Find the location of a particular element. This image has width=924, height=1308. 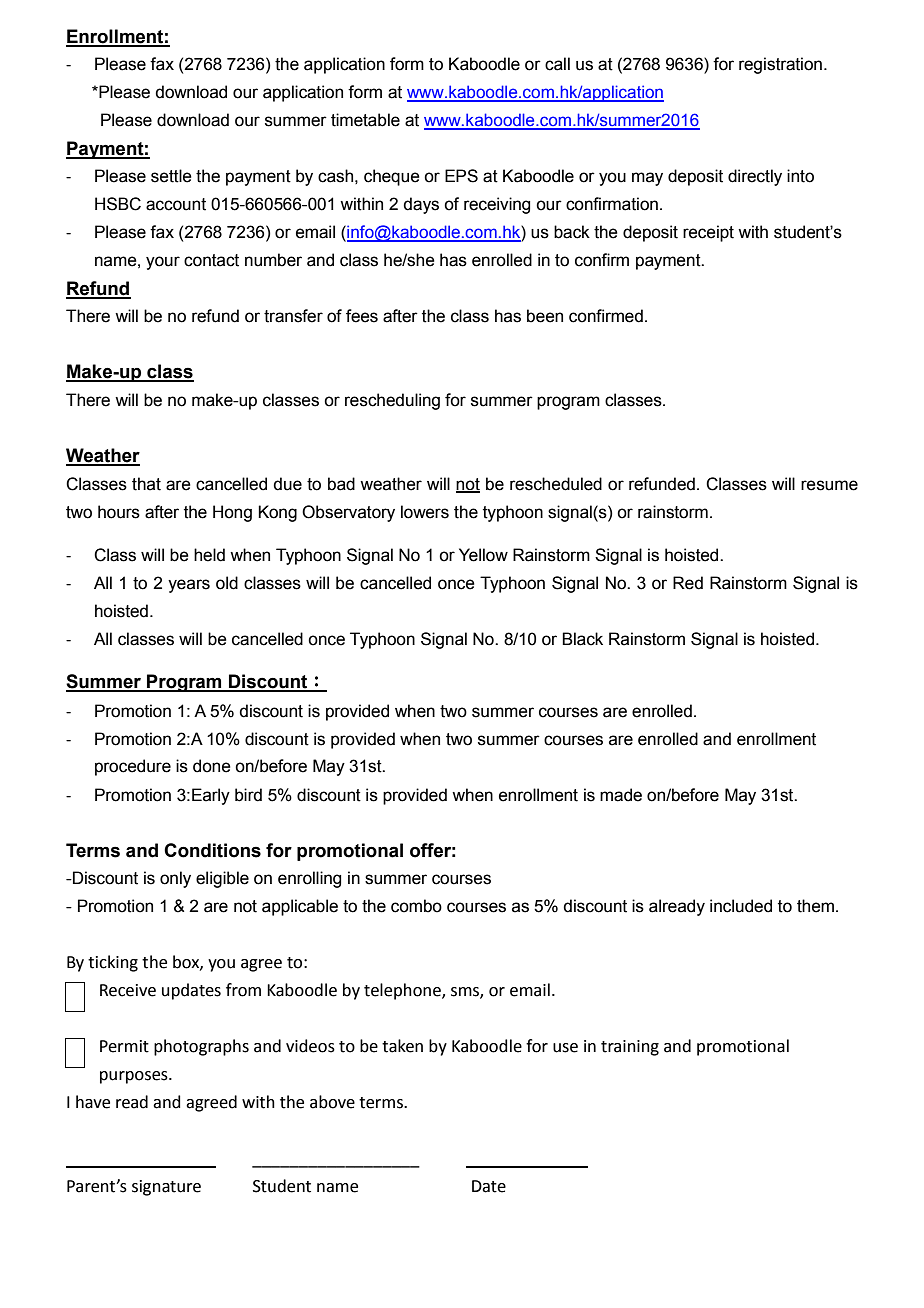

combo is located at coordinates (416, 906).
